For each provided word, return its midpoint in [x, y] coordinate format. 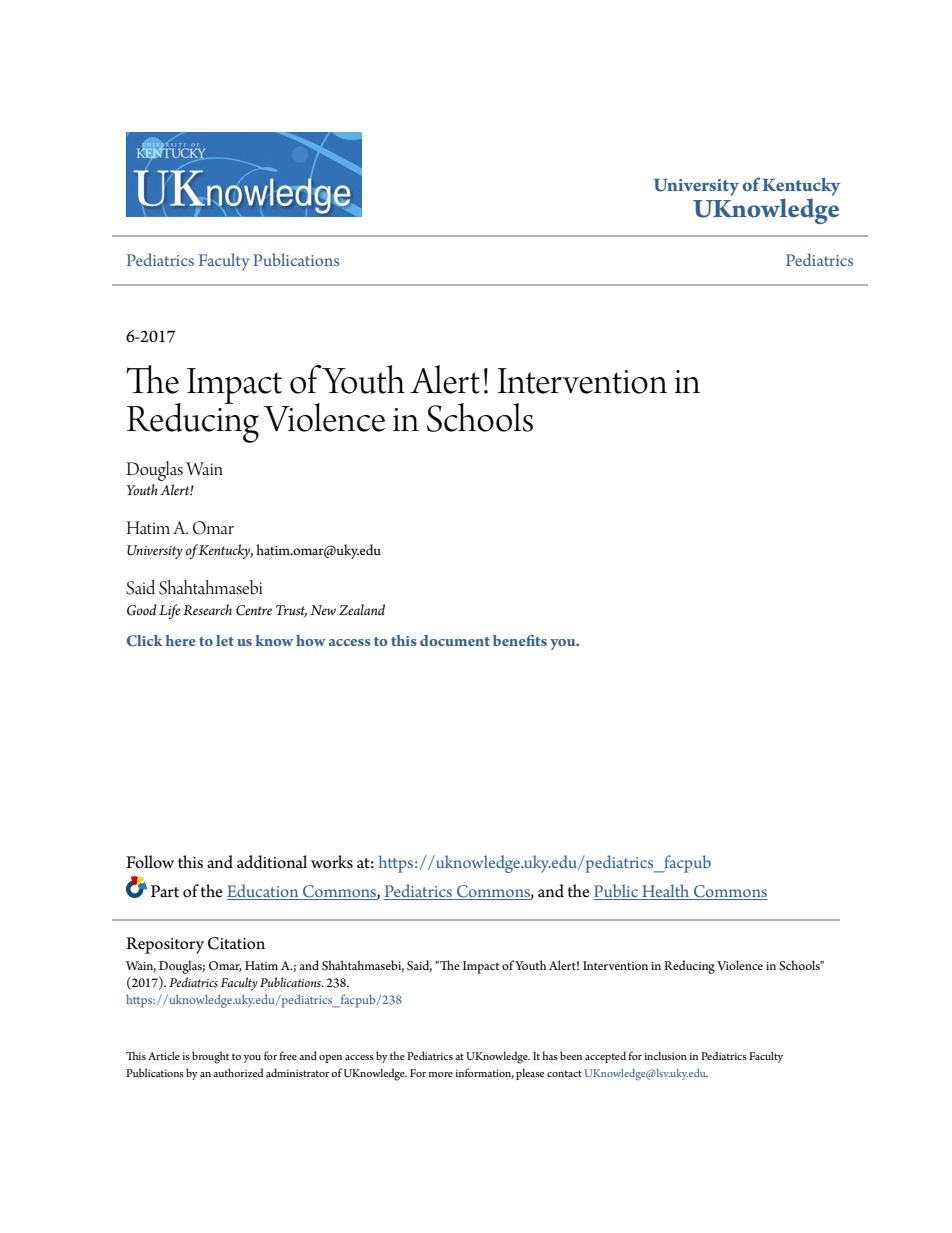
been [571, 1055]
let [225, 640]
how [311, 640]
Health [666, 892]
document [455, 640]
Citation [236, 943]
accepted [605, 1057]
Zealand [362, 610]
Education [264, 892]
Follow [150, 862]
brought [210, 1057]
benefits [520, 640]
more [440, 1074]
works [332, 862]
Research [207, 610]
